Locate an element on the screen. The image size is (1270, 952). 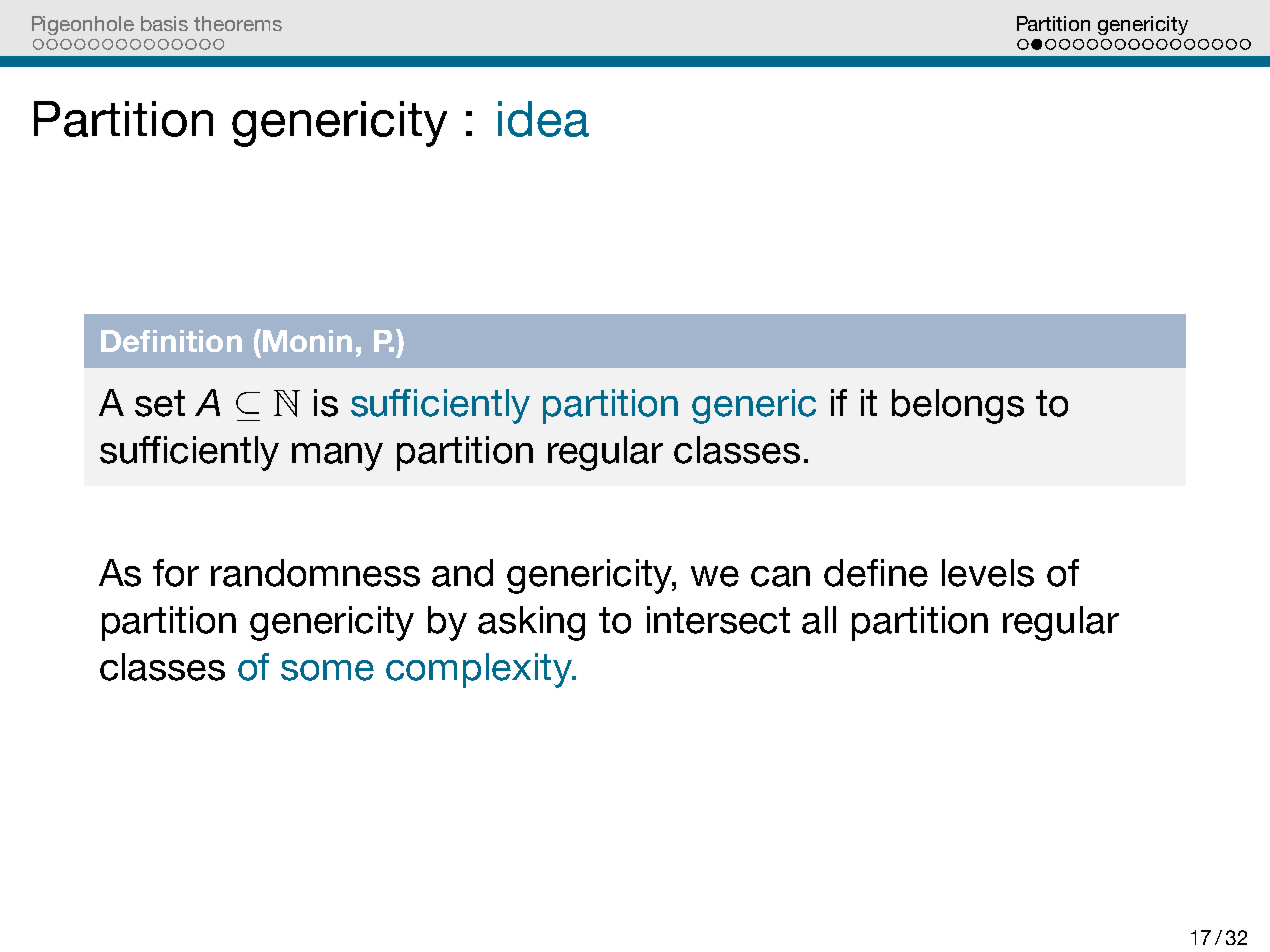
belongs is located at coordinates (958, 406).
